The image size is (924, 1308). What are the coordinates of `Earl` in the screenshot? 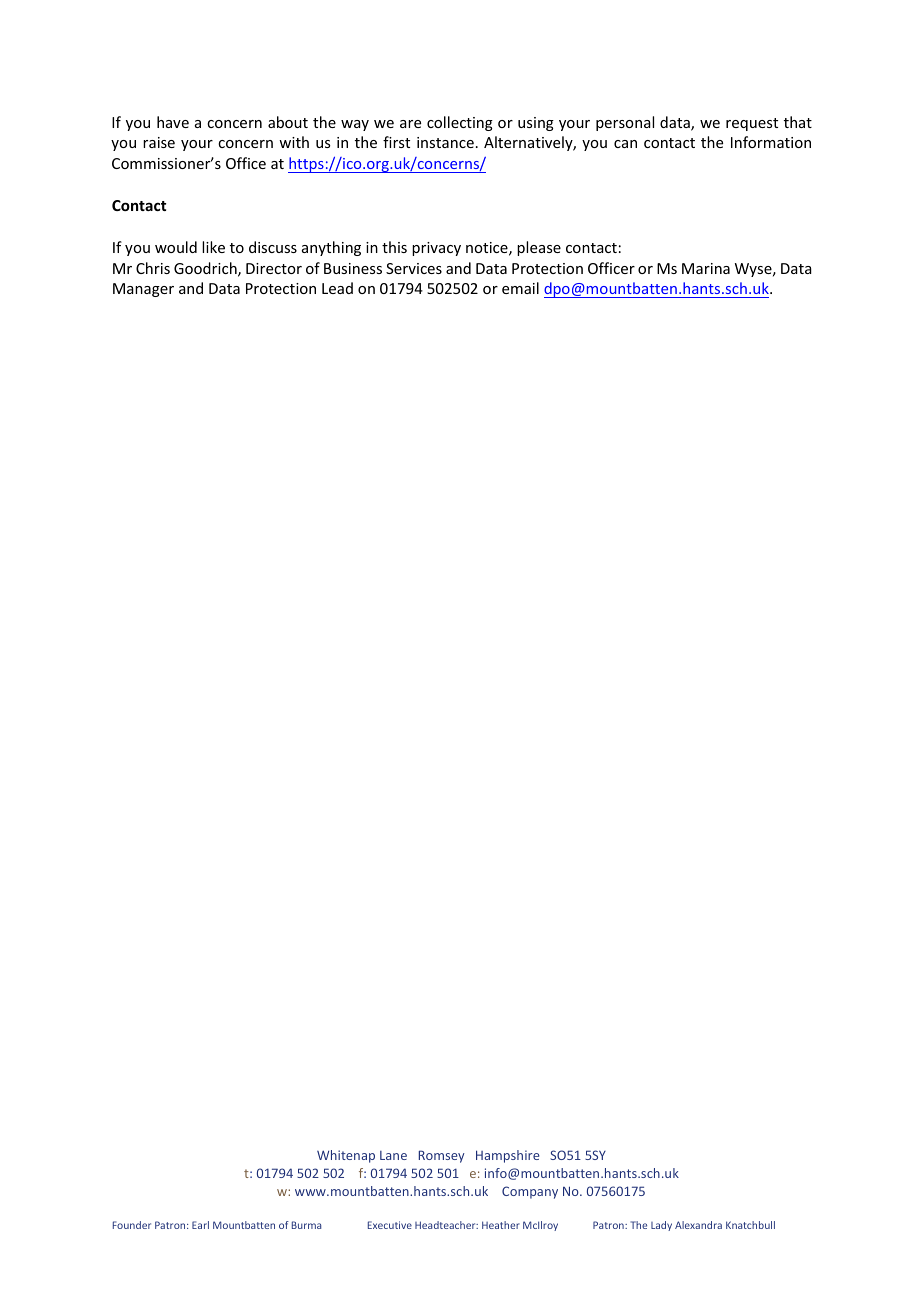 It's located at (200, 1225).
